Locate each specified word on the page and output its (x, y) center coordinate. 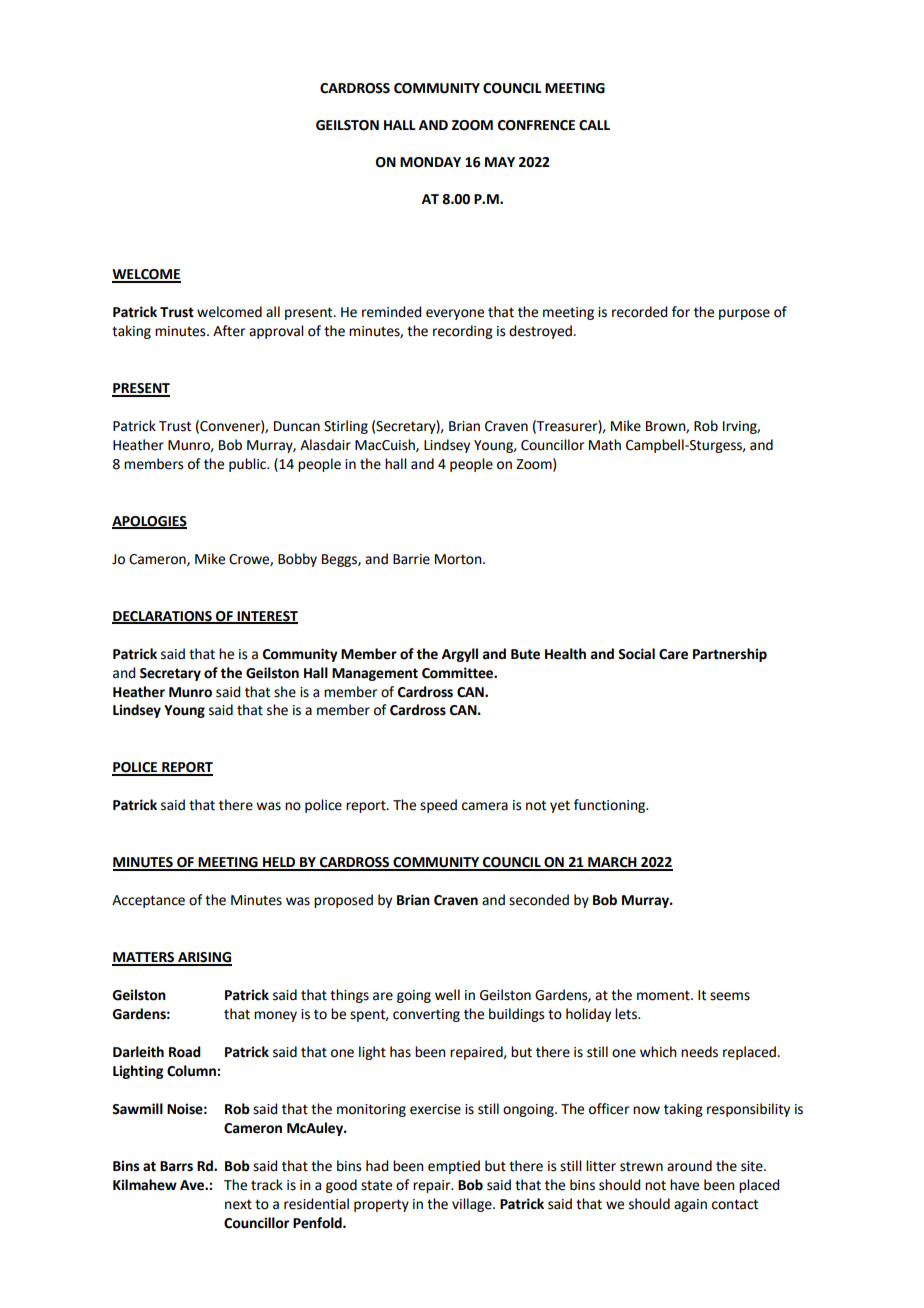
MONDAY (430, 162)
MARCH (612, 863)
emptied (454, 1167)
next (238, 1204)
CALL (594, 125)
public (249, 465)
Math (605, 445)
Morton (459, 559)
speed (438, 806)
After (229, 331)
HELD (279, 863)
